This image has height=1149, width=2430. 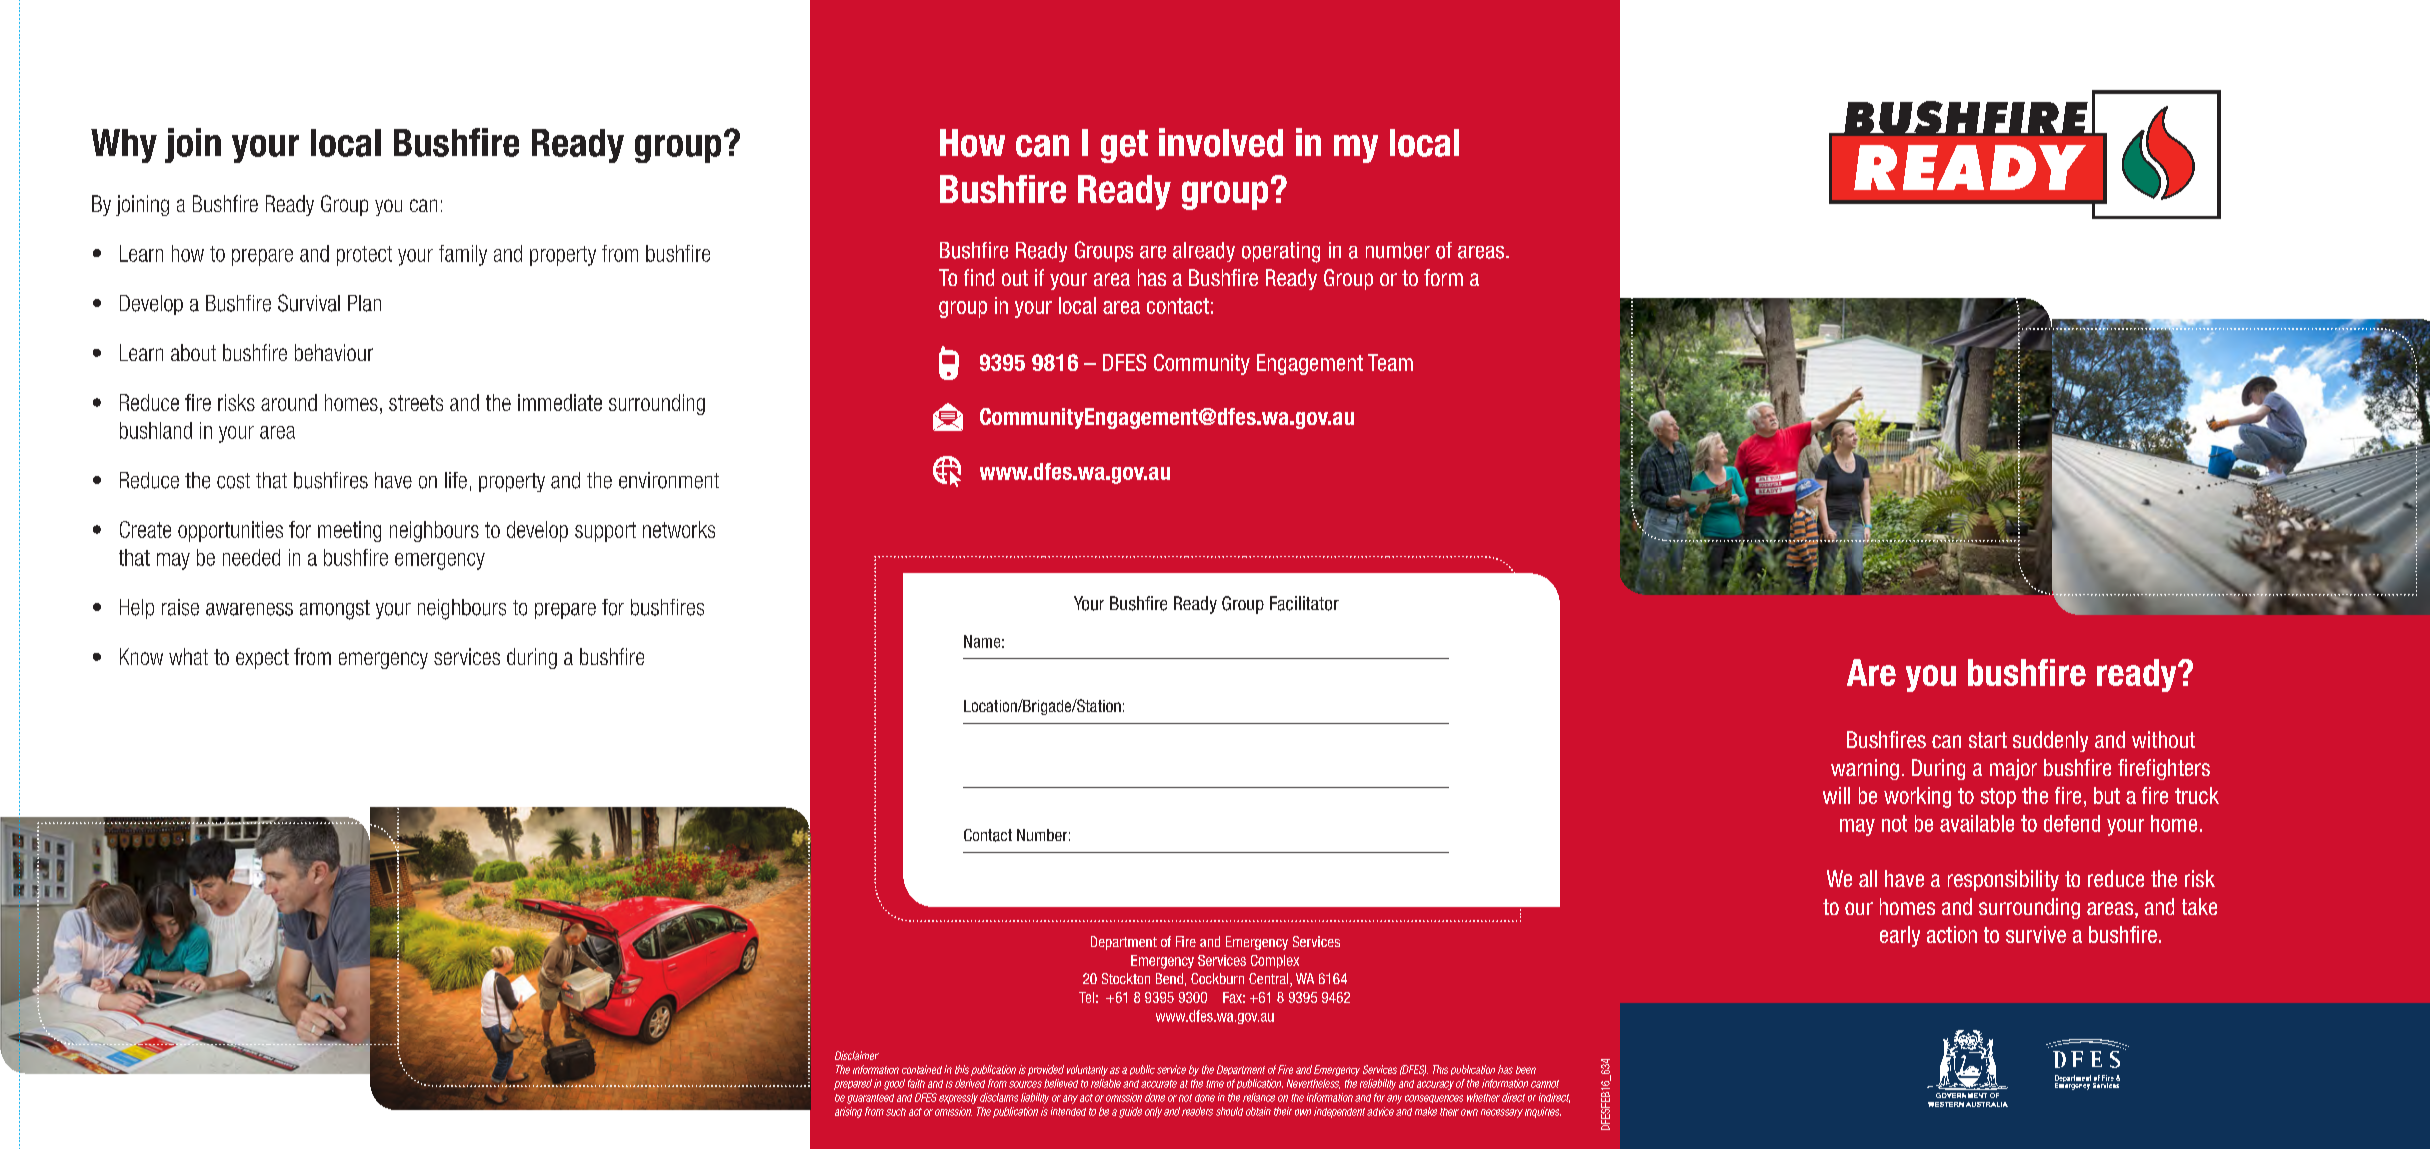 What do you see at coordinates (1221, 142) in the image?
I see `involved` at bounding box center [1221, 142].
